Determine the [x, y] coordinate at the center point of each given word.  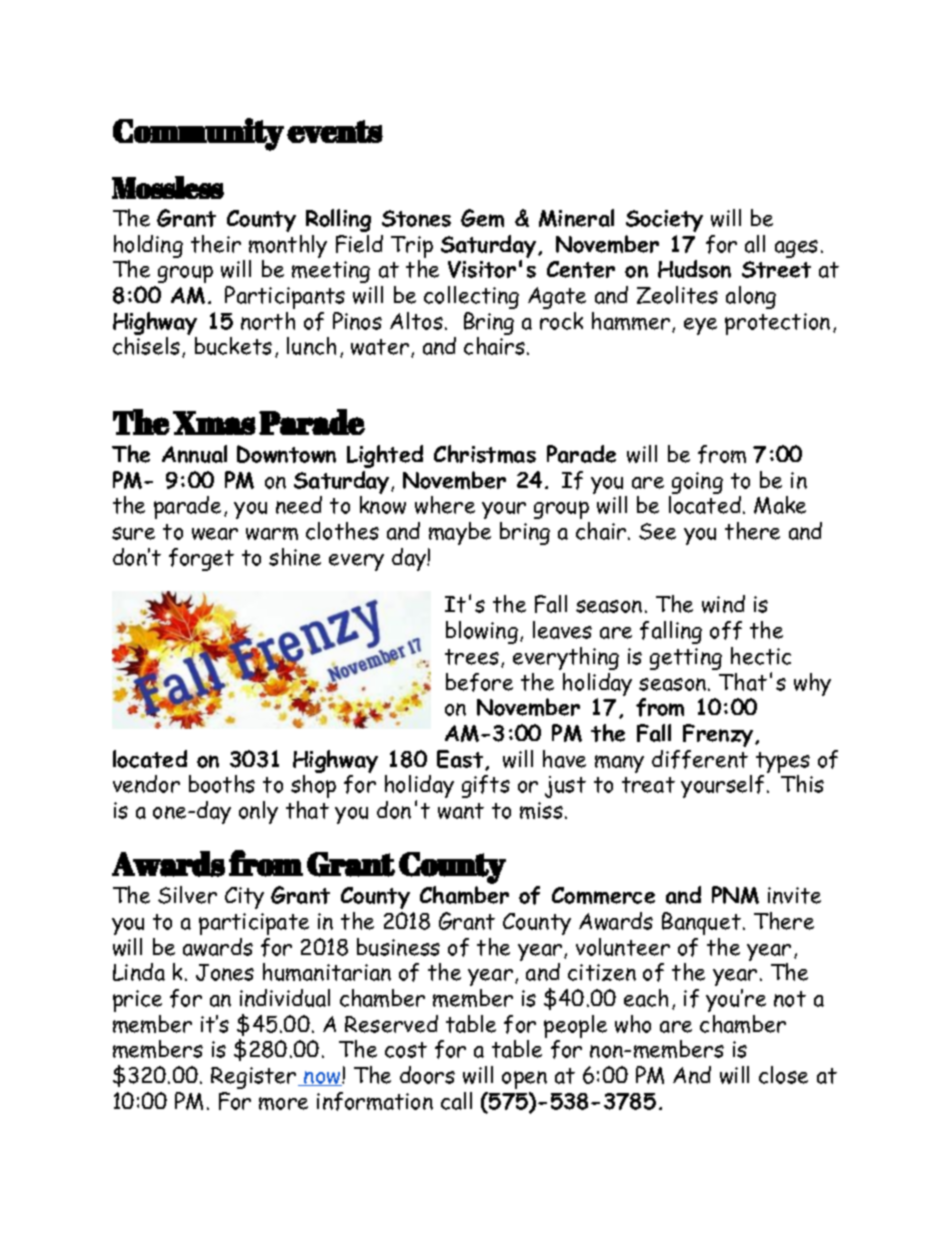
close [783, 1075]
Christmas [485, 454]
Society [664, 221]
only [258, 812]
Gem [482, 218]
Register [255, 1078]
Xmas [214, 423]
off [726, 630]
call [456, 1101]
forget [201, 559]
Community [198, 134]
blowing [482, 632]
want [461, 811]
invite [794, 895]
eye [700, 326]
